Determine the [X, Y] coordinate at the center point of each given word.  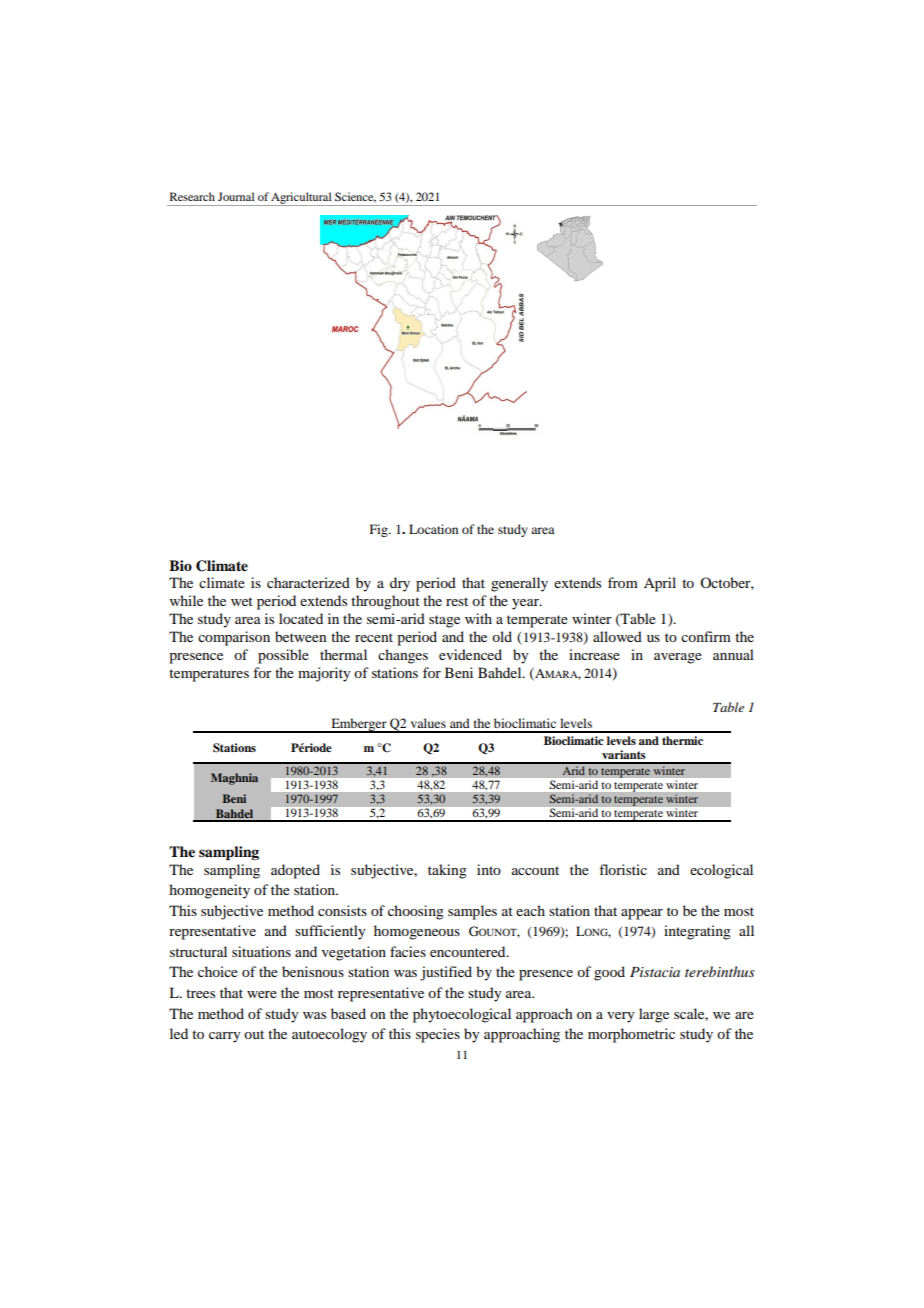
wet [242, 601]
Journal [236, 196]
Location [433, 529]
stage [444, 621]
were [262, 994]
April [660, 584]
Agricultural [302, 199]
